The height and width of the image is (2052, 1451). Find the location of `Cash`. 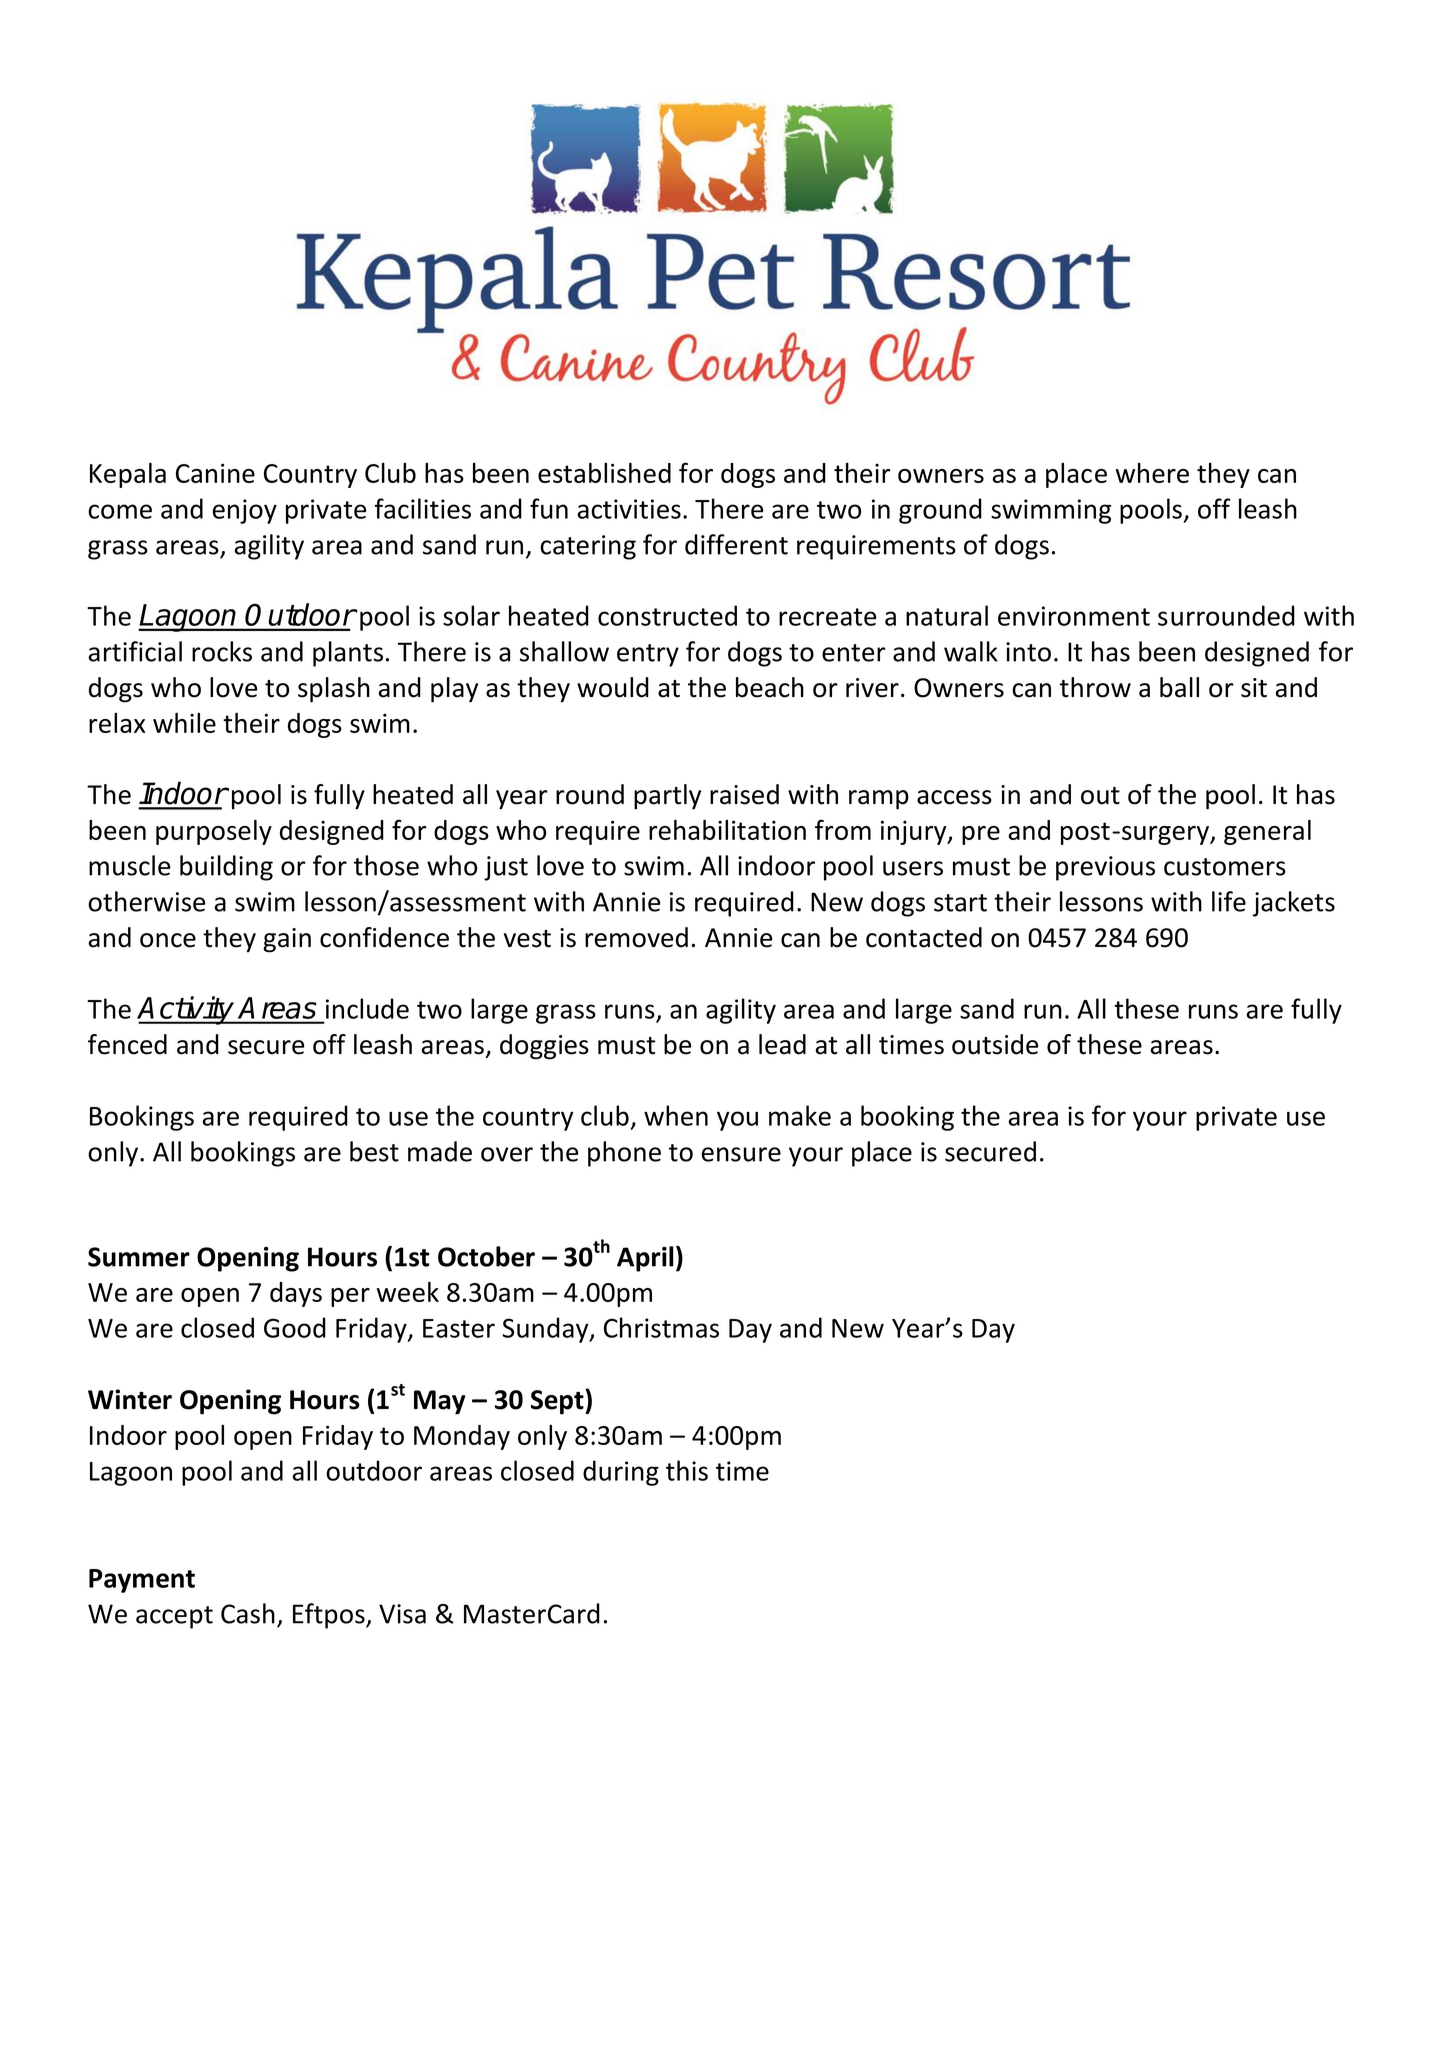

Cash is located at coordinates (248, 1613).
